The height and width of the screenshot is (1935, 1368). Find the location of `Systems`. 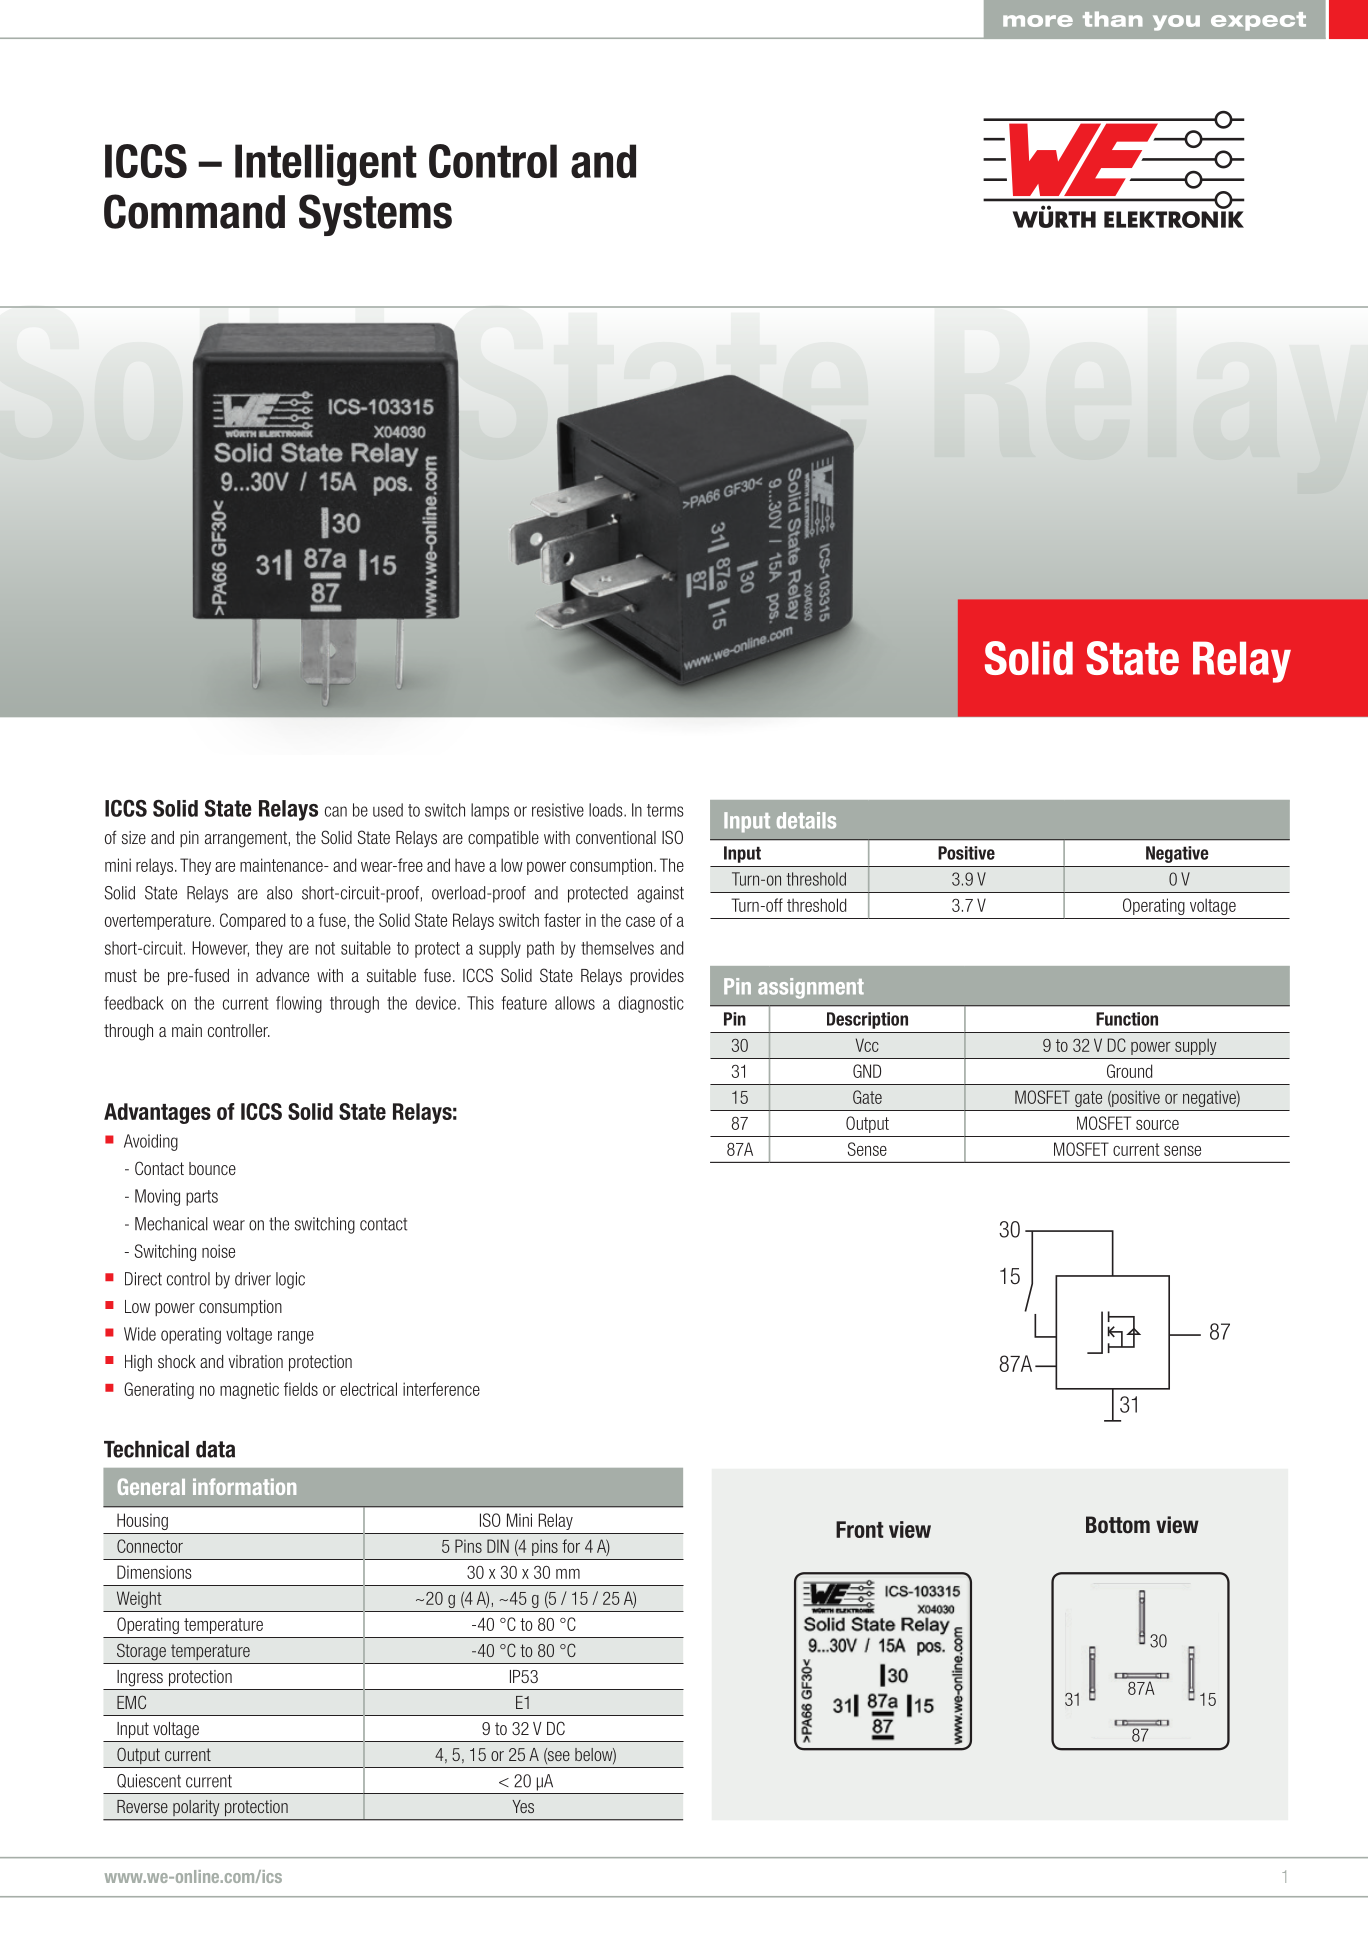

Systems is located at coordinates (375, 215).
